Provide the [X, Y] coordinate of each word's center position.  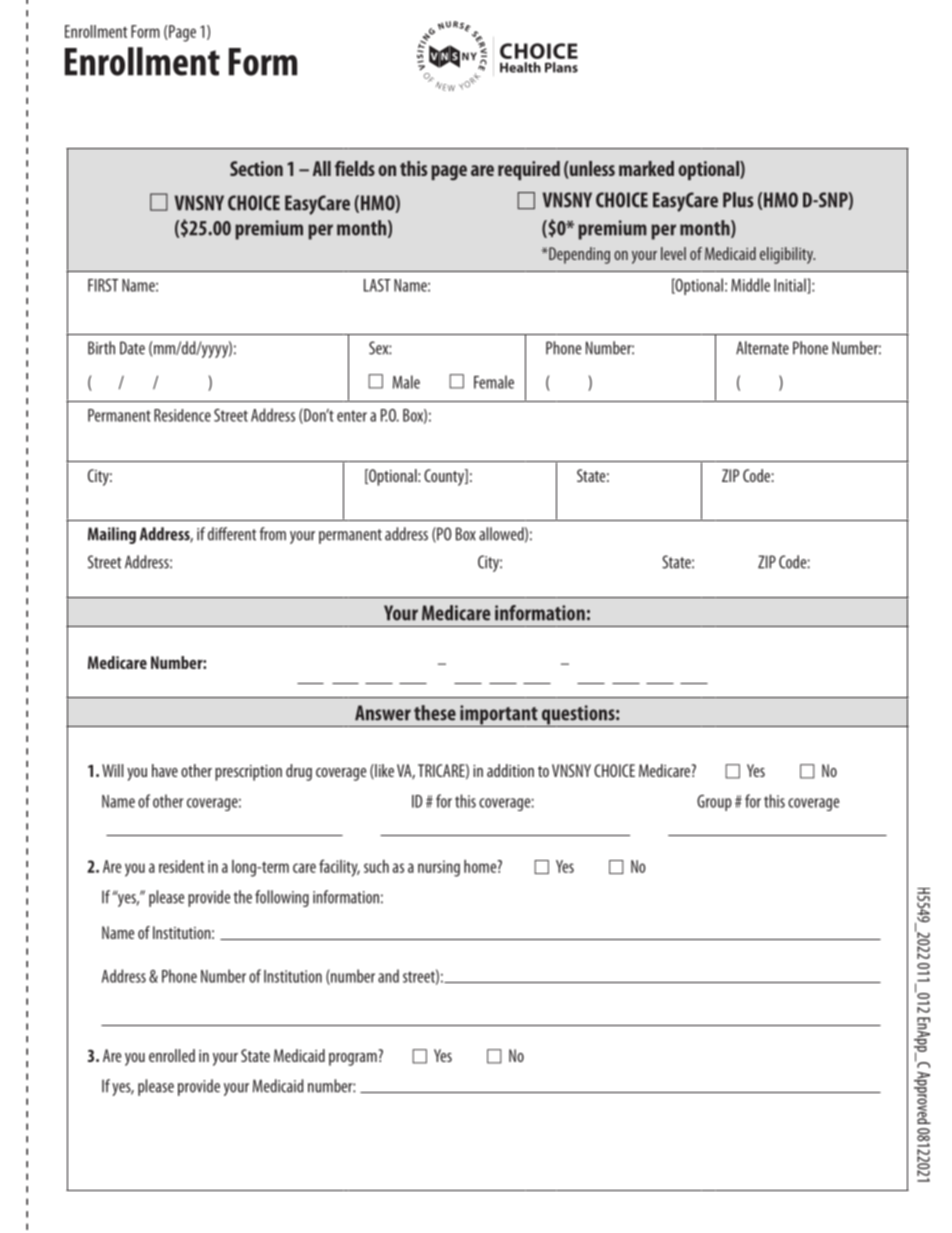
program [353, 1059]
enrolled [172, 1055]
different [232, 534]
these [435, 713]
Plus [738, 200]
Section [256, 168]
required [529, 170]
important [499, 716]
